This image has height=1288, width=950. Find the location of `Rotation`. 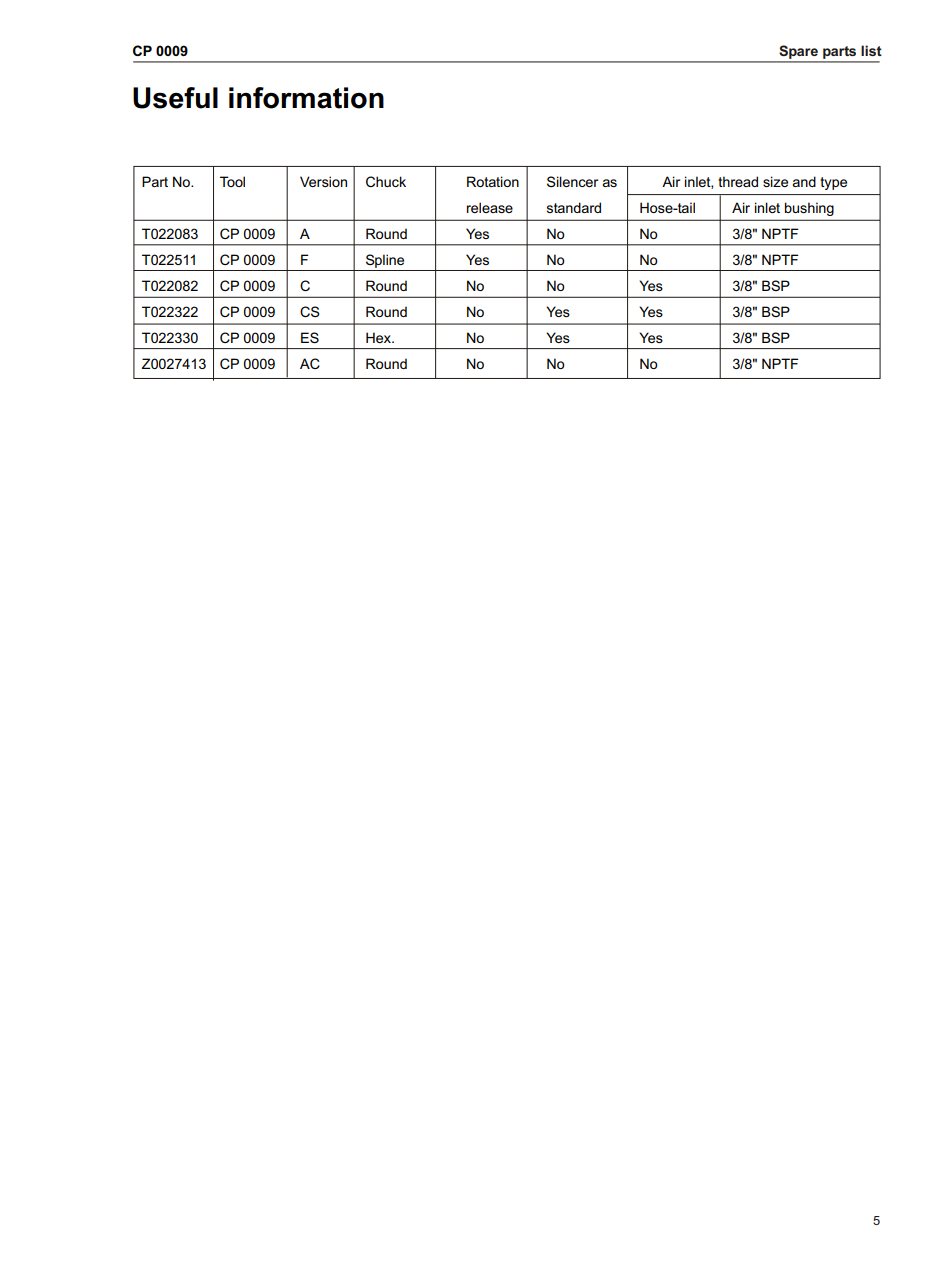

Rotation is located at coordinates (493, 181).
